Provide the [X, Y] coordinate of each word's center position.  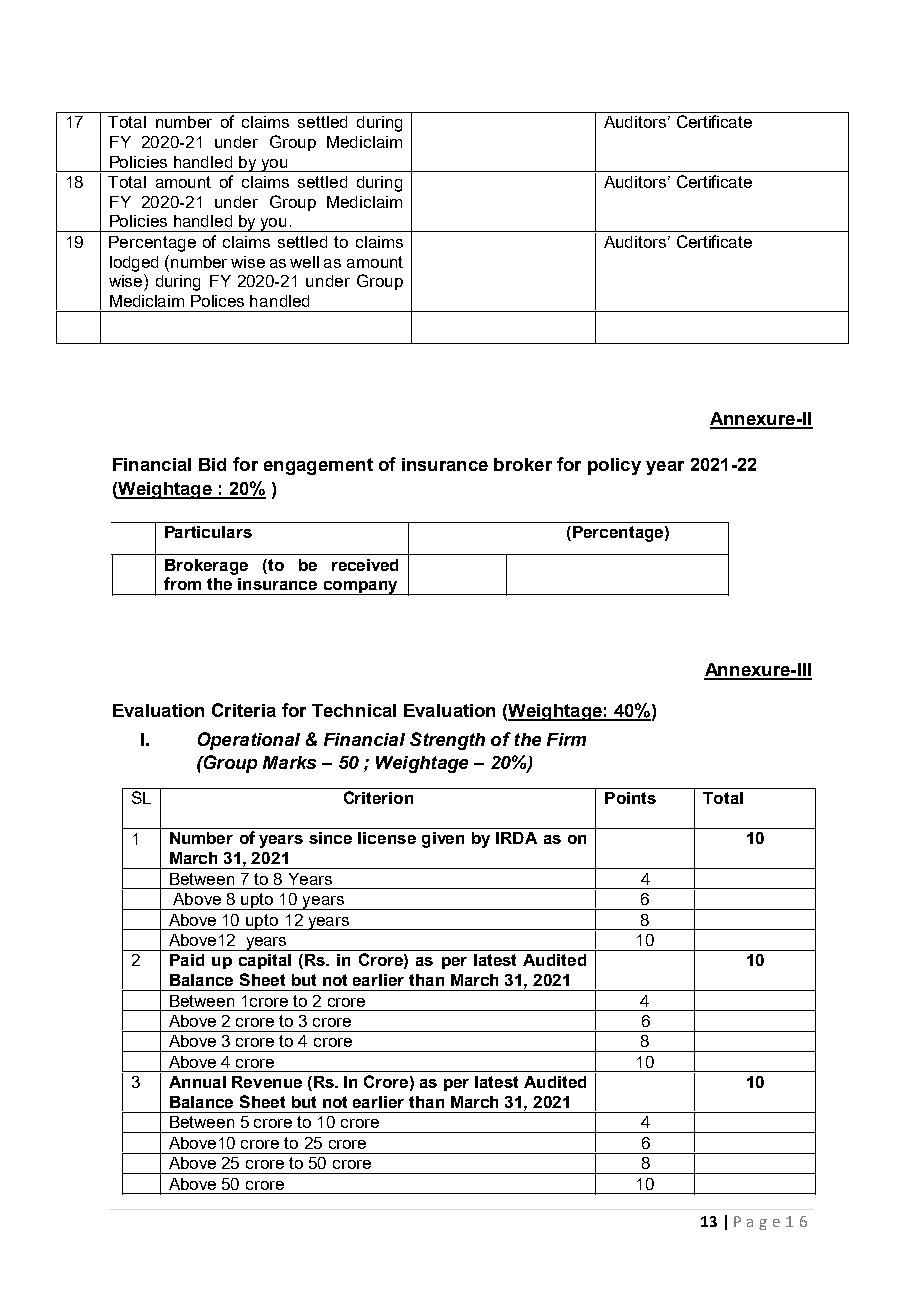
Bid [212, 464]
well [304, 262]
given [443, 840]
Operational [249, 741]
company [360, 588]
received [365, 565]
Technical [354, 710]
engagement [318, 466]
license [387, 838]
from [182, 583]
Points [630, 798]
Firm [566, 739]
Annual [197, 1082]
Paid [187, 960]
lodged [134, 264]
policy [614, 466]
